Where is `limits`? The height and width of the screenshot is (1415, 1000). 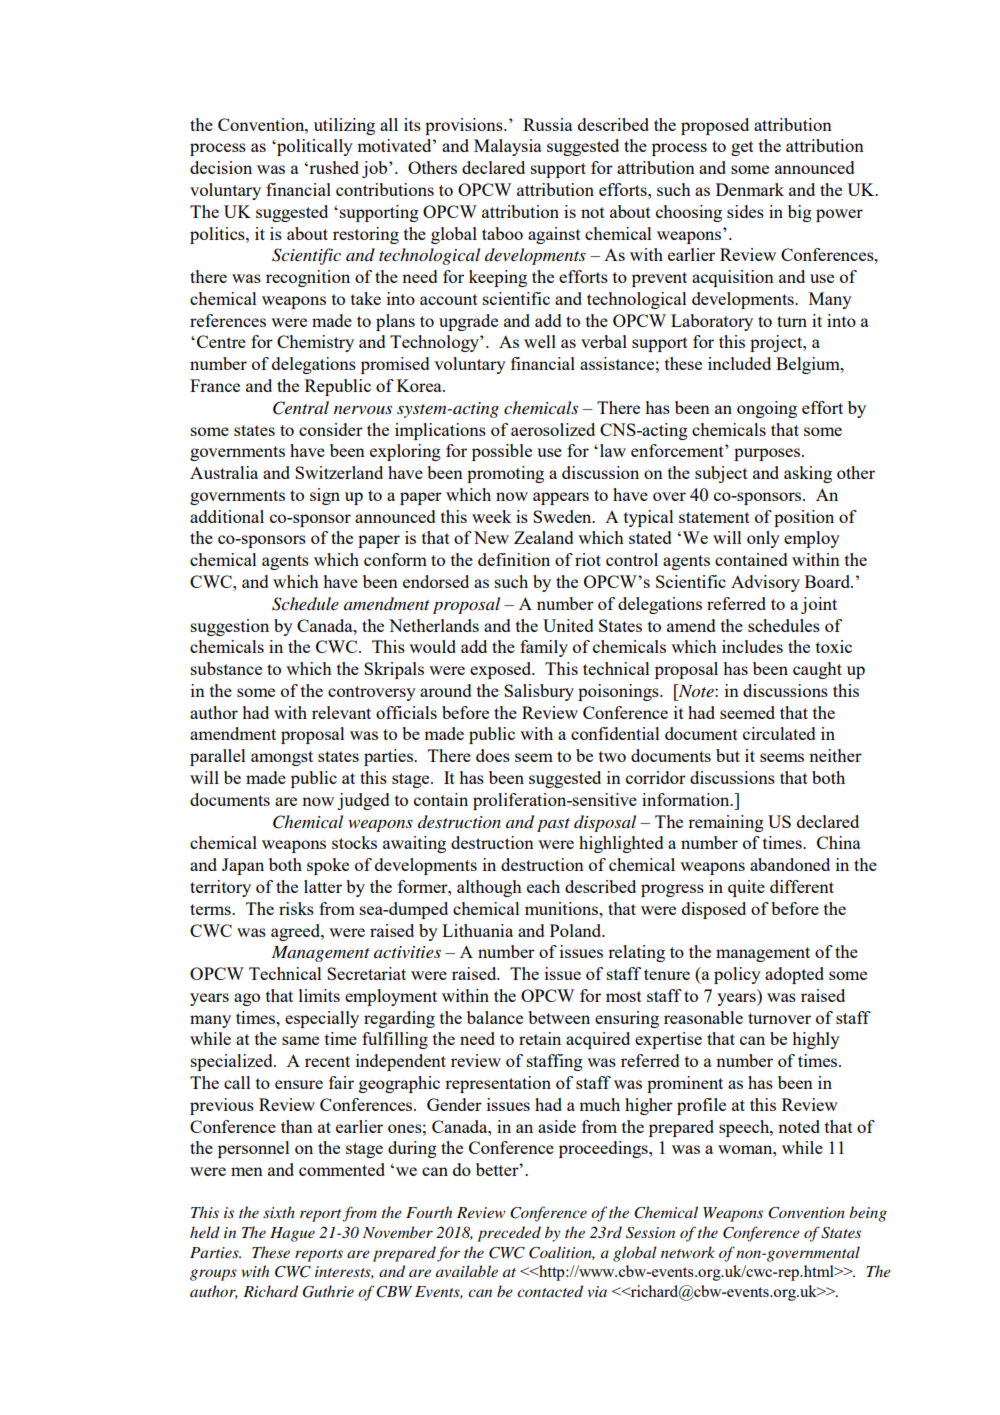 limits is located at coordinates (319, 995).
